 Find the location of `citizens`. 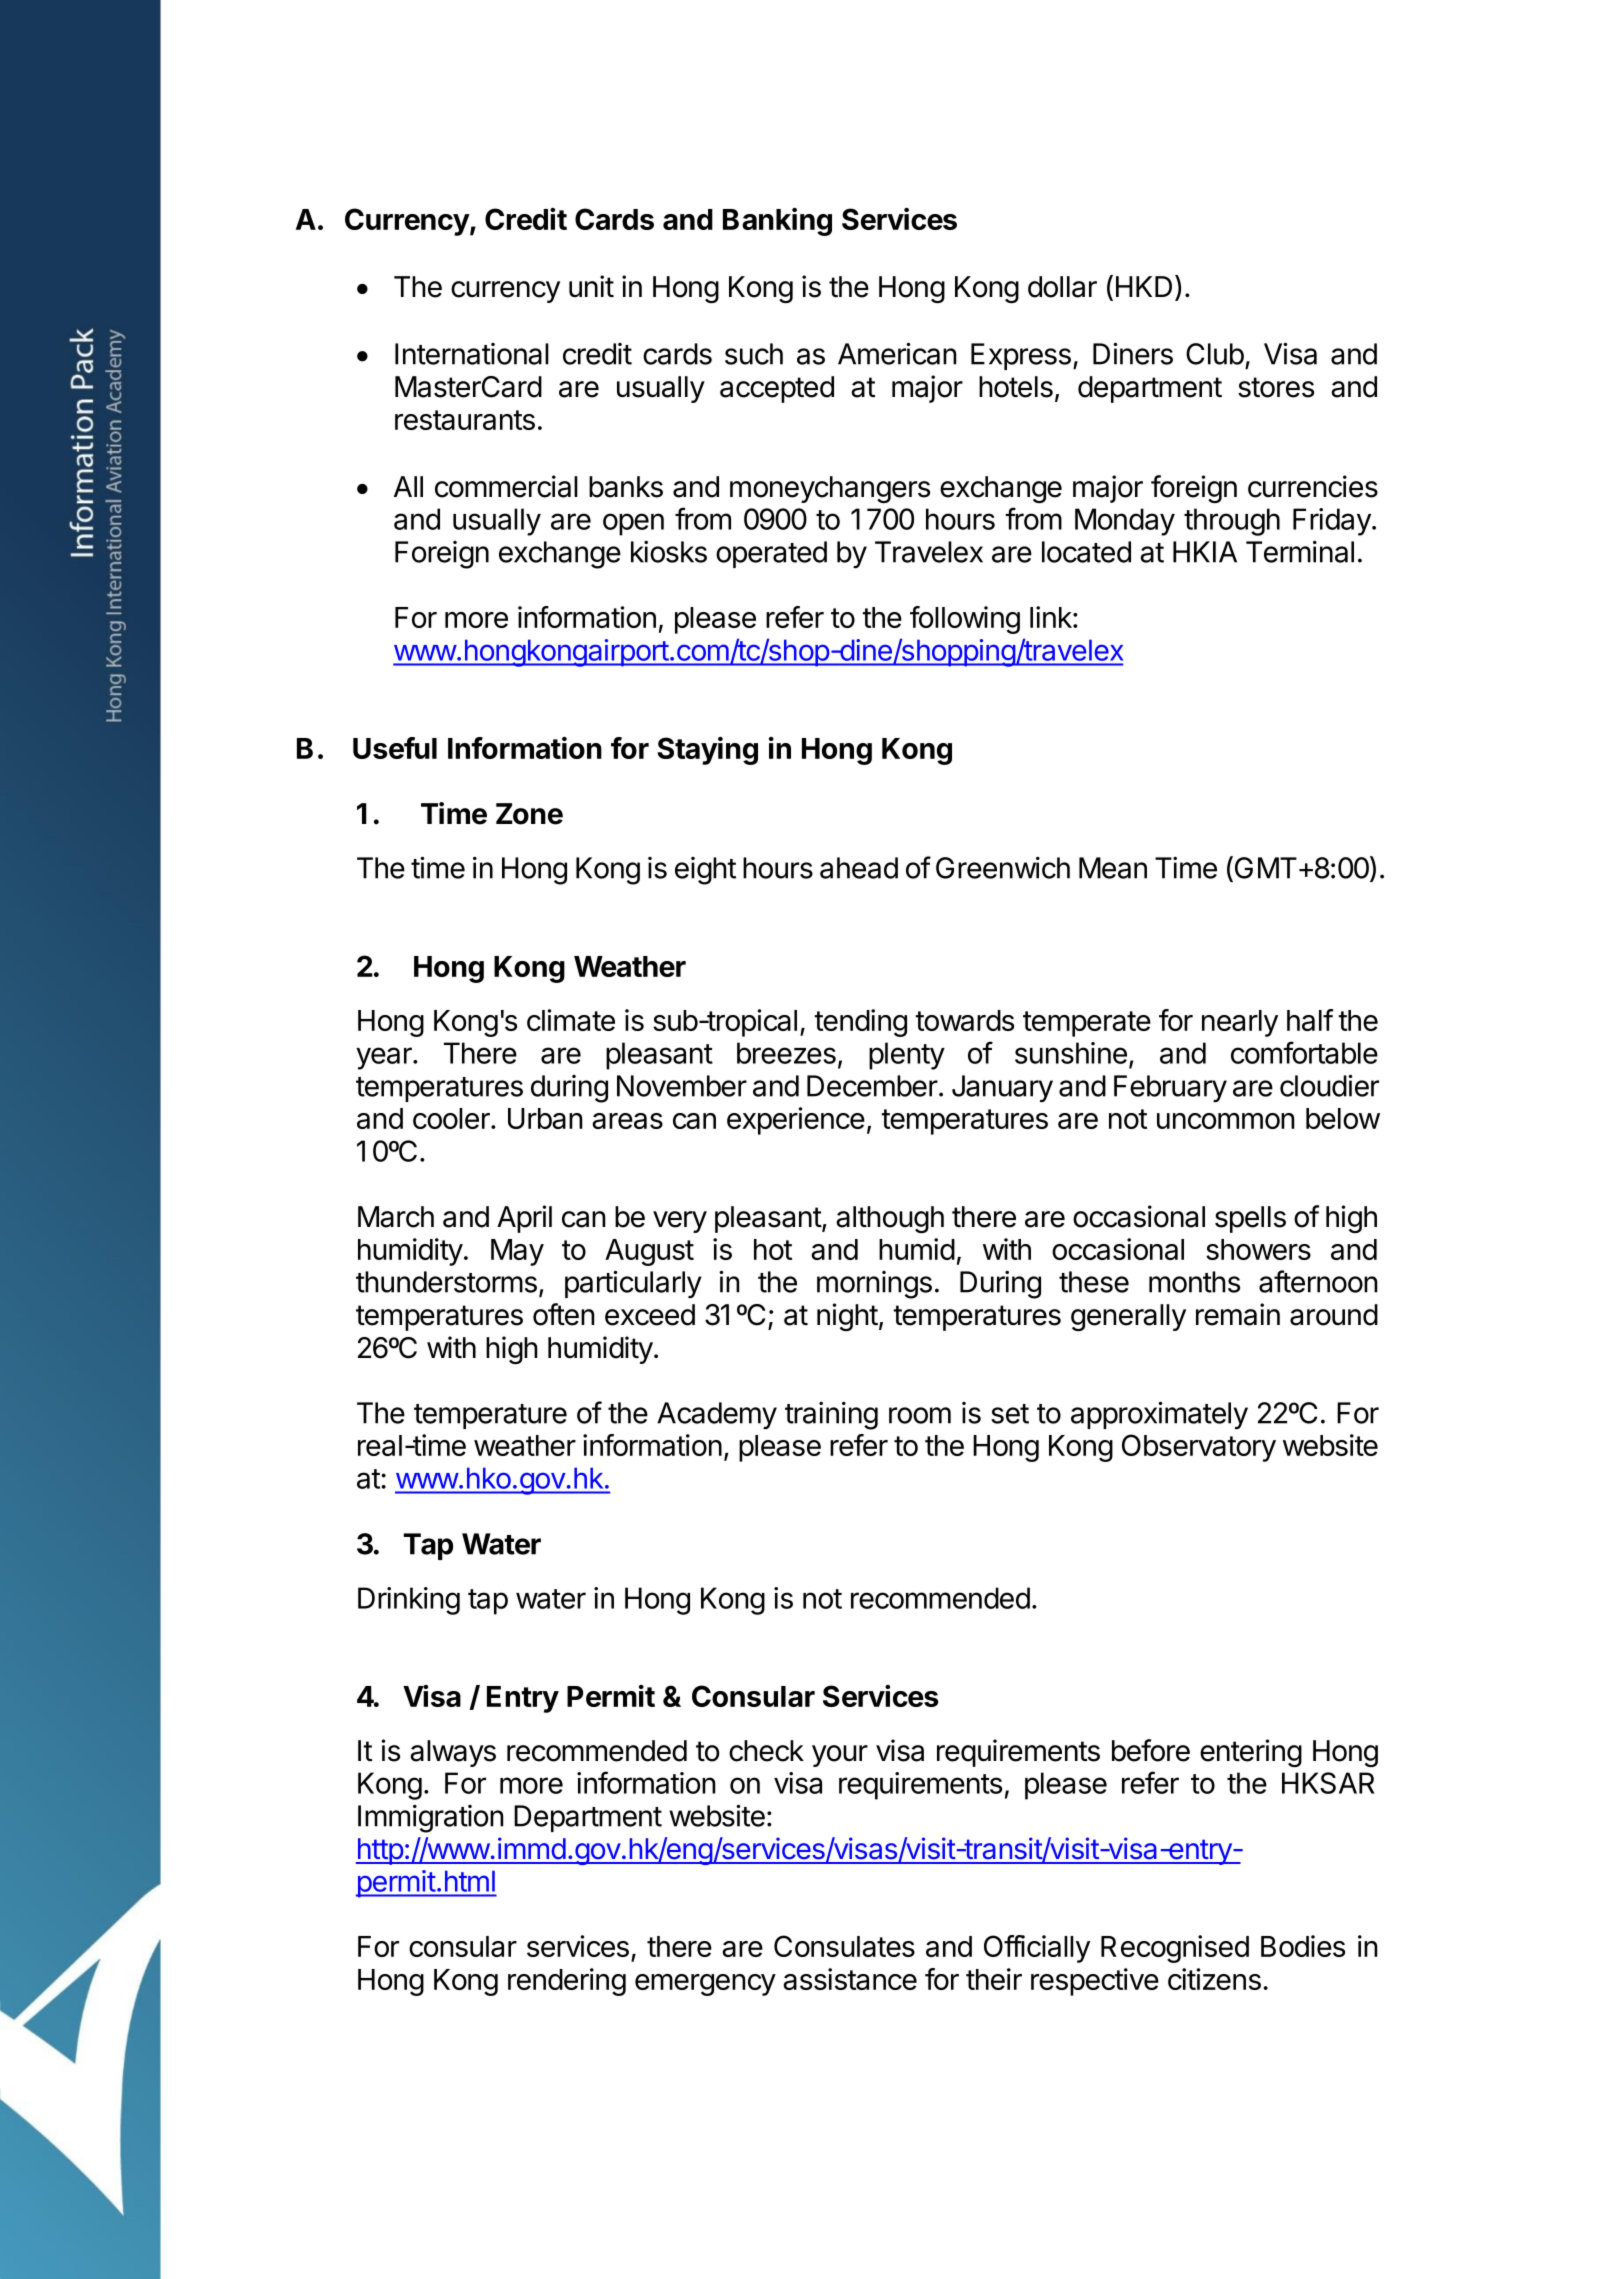

citizens is located at coordinates (1214, 1979).
